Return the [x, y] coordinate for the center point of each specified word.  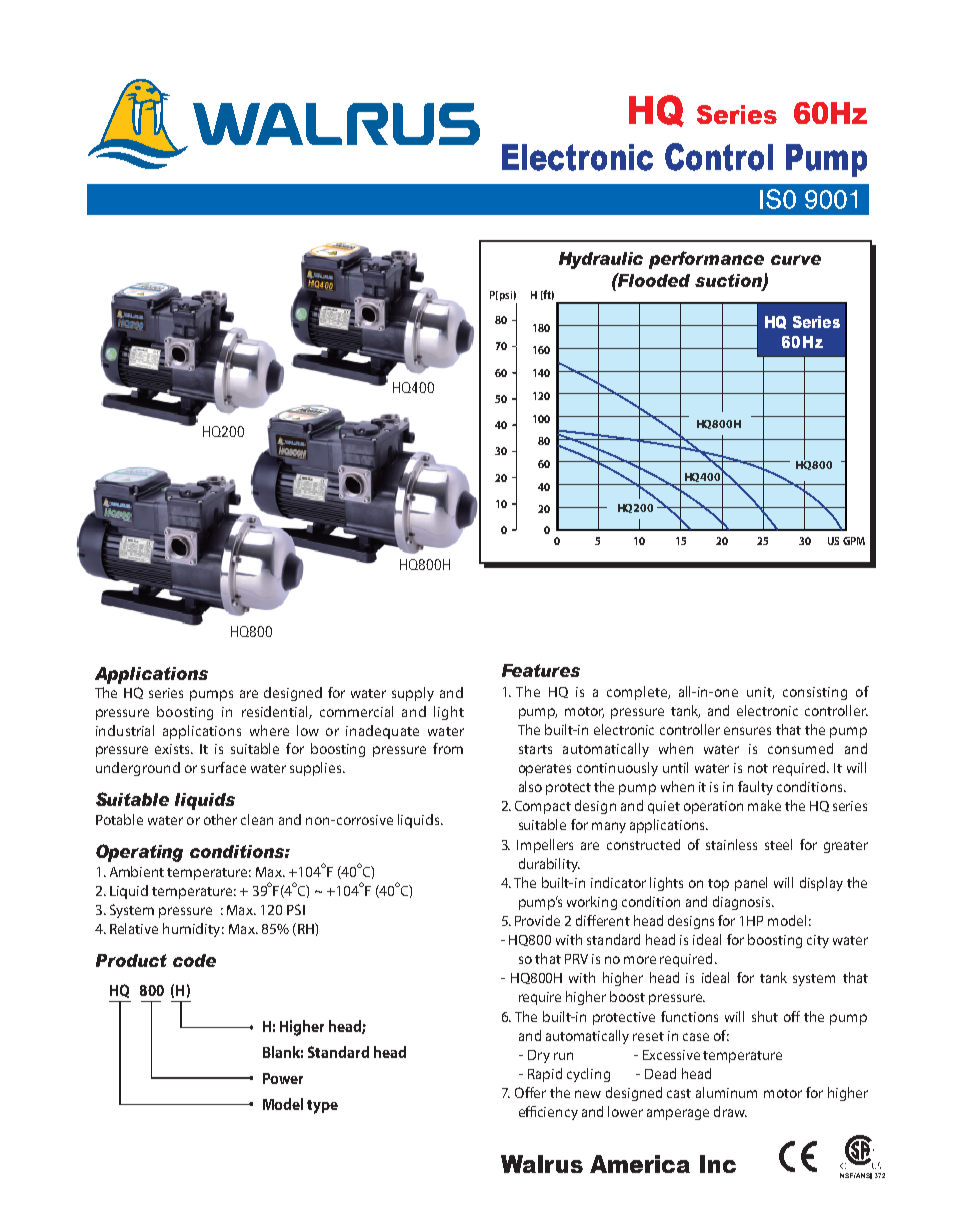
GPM [854, 541]
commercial [356, 711]
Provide [537, 920]
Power [283, 1078]
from [448, 748]
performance [706, 260]
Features [541, 670]
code [194, 960]
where [269, 730]
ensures [747, 731]
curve [796, 260]
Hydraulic [601, 260]
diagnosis [743, 903]
